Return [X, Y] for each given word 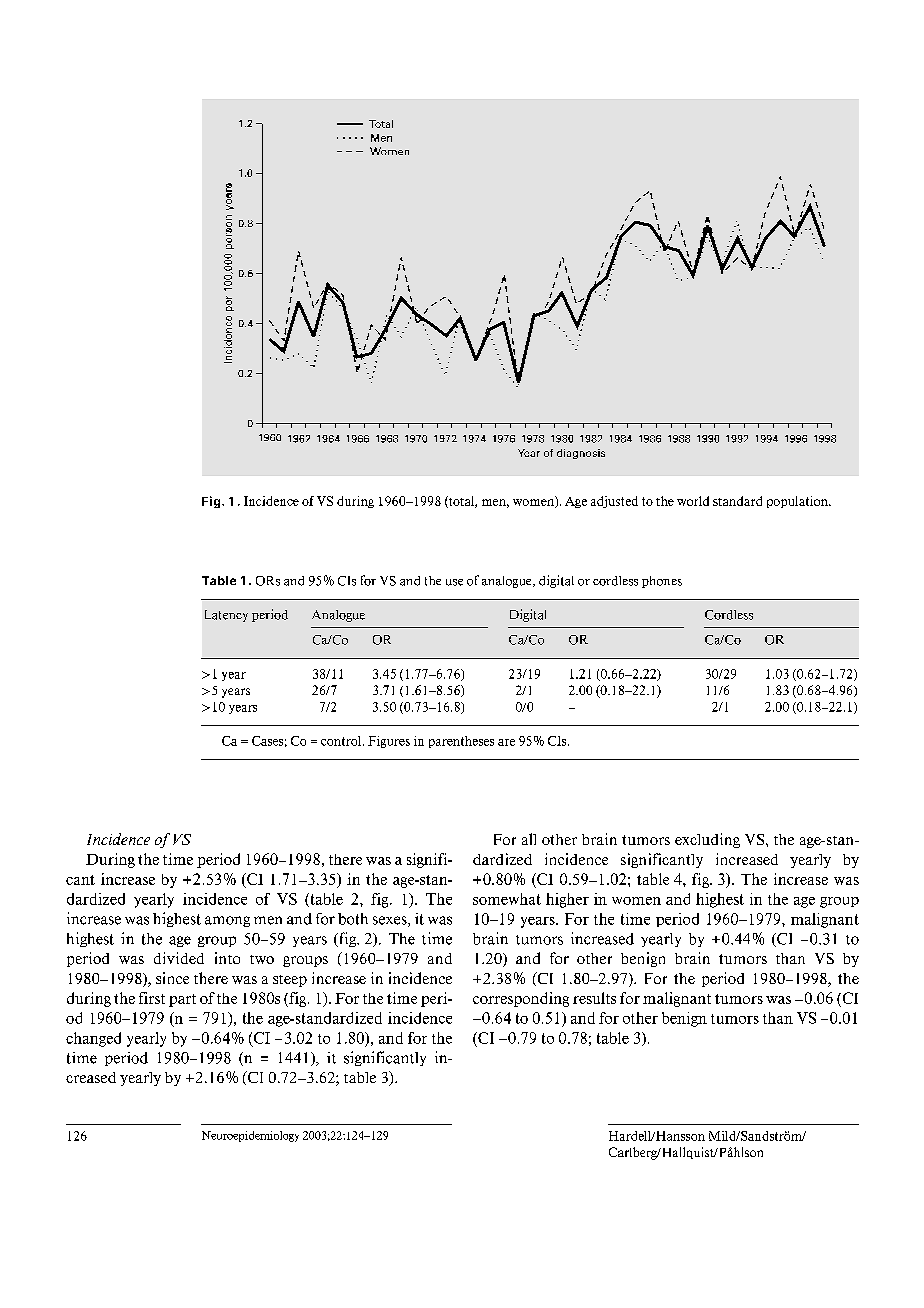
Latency [226, 616]
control [342, 741]
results [594, 998]
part [182, 1000]
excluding [707, 840]
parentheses [461, 742]
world [693, 501]
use [454, 582]
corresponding [521, 999]
